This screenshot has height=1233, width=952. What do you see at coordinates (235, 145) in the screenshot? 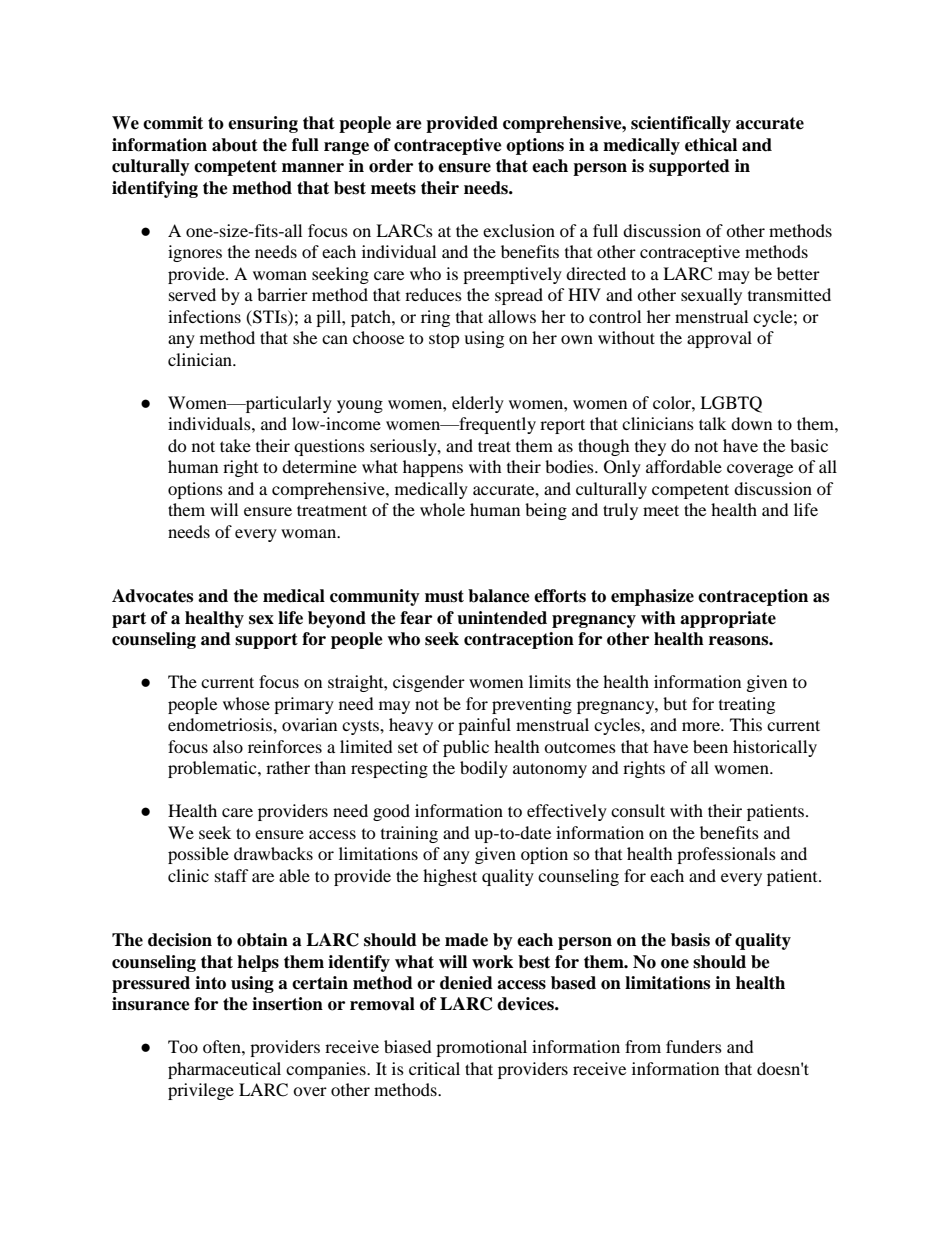
I see `about` at bounding box center [235, 145].
